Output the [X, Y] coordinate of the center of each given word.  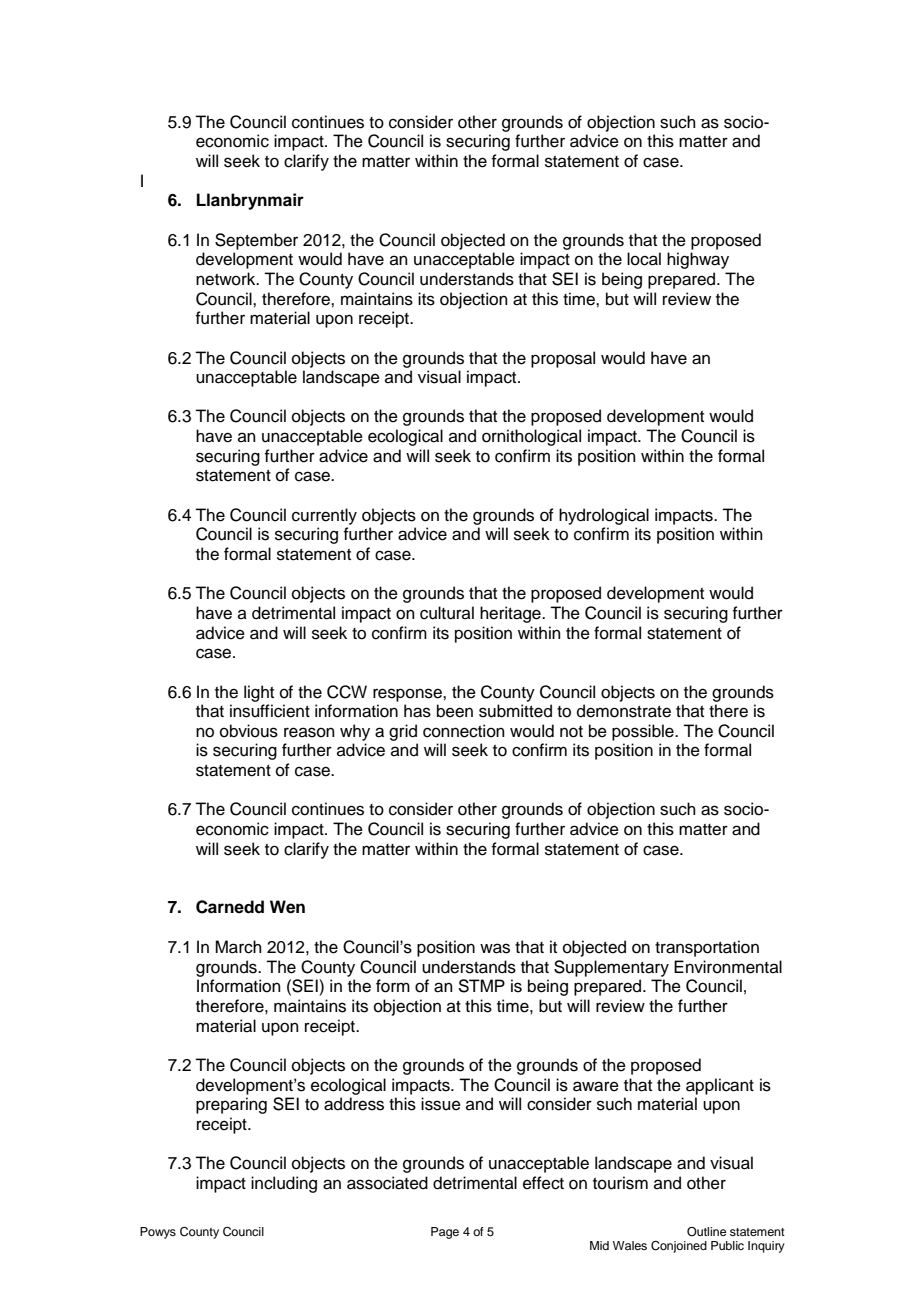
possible [644, 732]
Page [445, 1233]
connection [464, 731]
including [284, 1184]
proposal [563, 359]
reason [309, 732]
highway [698, 260]
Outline [706, 1232]
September [256, 241]
